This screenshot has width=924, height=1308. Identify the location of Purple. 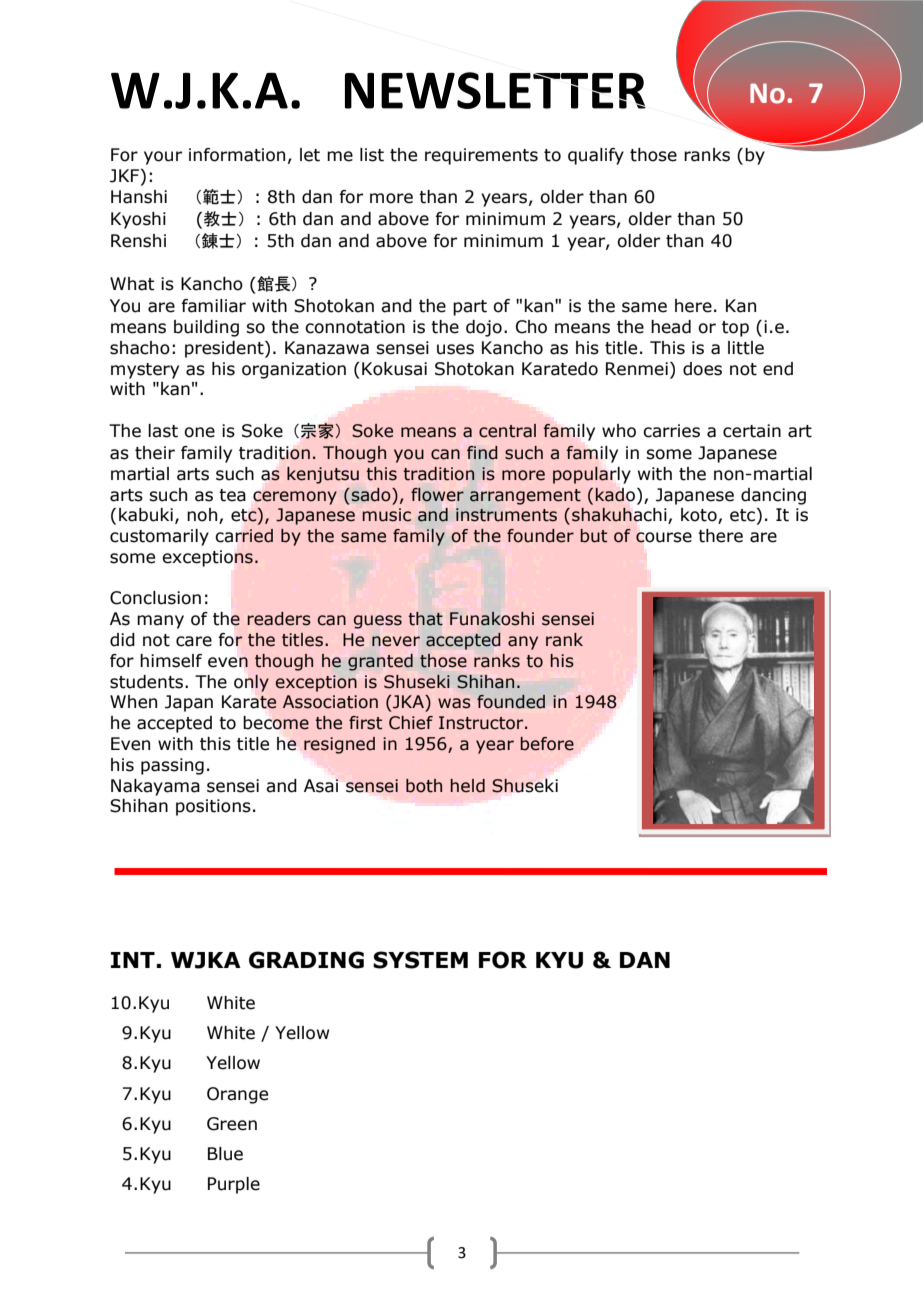
(234, 1185).
